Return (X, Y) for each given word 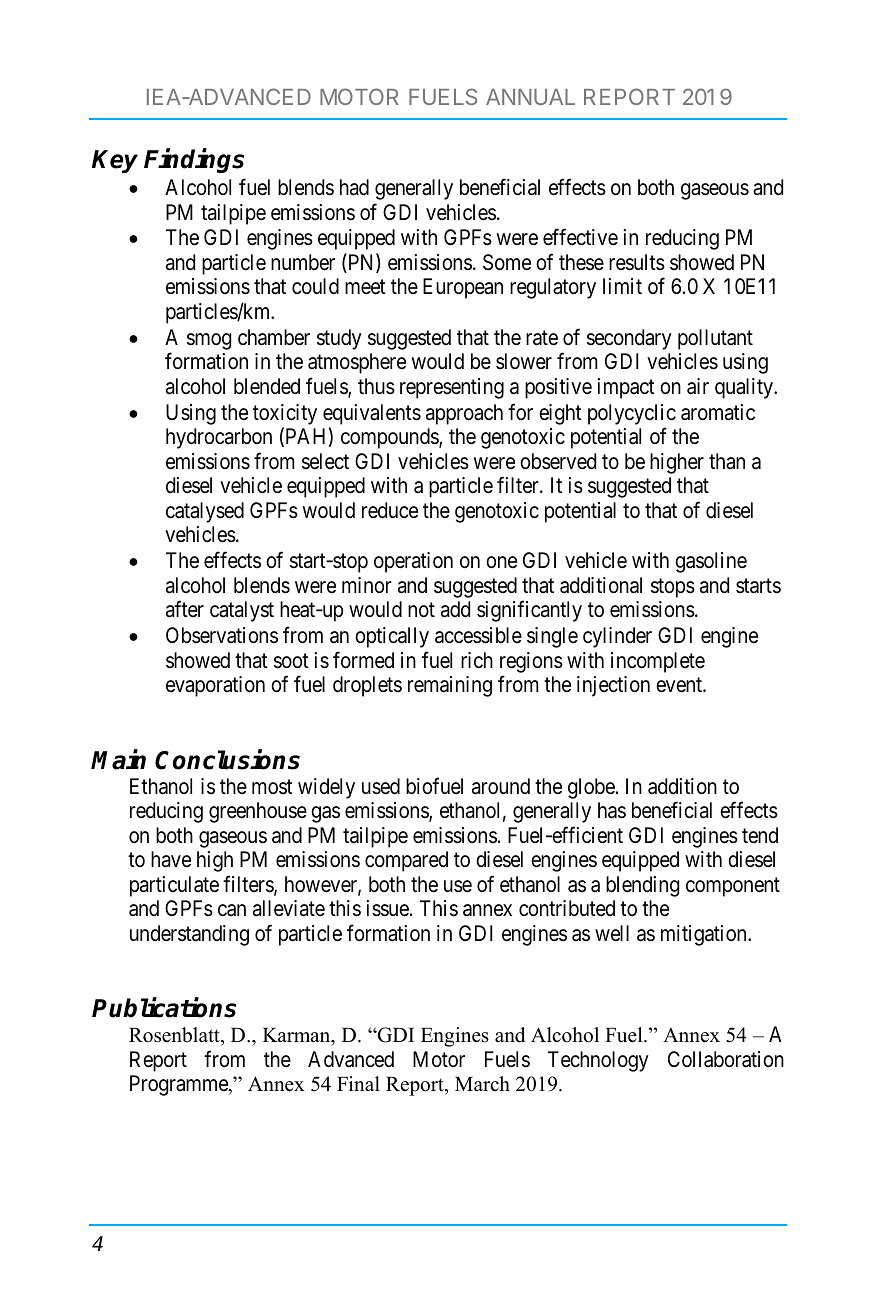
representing (452, 388)
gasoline (711, 562)
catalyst (242, 611)
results (637, 262)
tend (760, 835)
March (482, 1084)
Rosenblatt (175, 1035)
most (272, 786)
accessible (478, 635)
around (501, 786)
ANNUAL (530, 97)
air (698, 386)
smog (209, 341)
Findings (194, 161)
